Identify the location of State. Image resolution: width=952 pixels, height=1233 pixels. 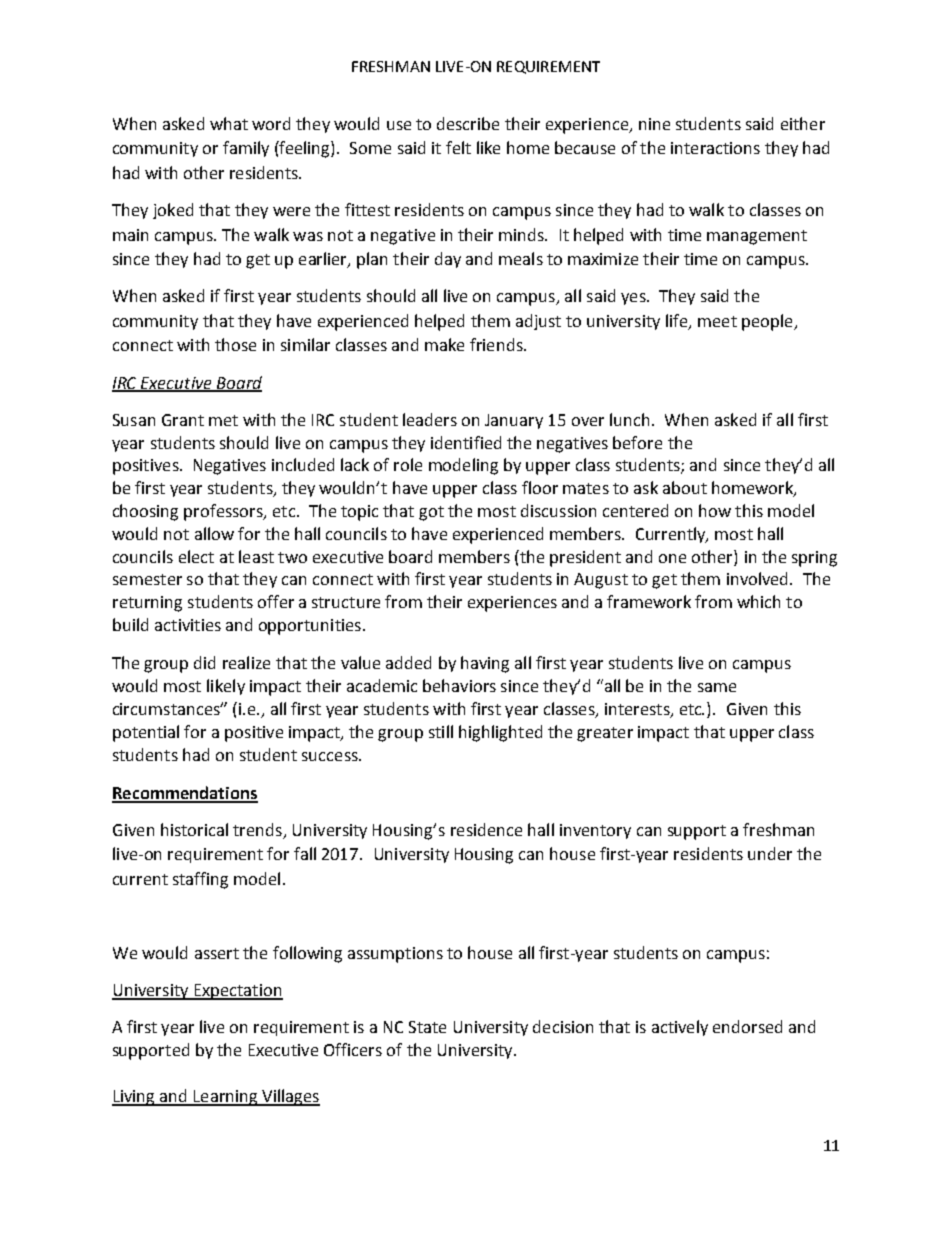
(427, 1027).
